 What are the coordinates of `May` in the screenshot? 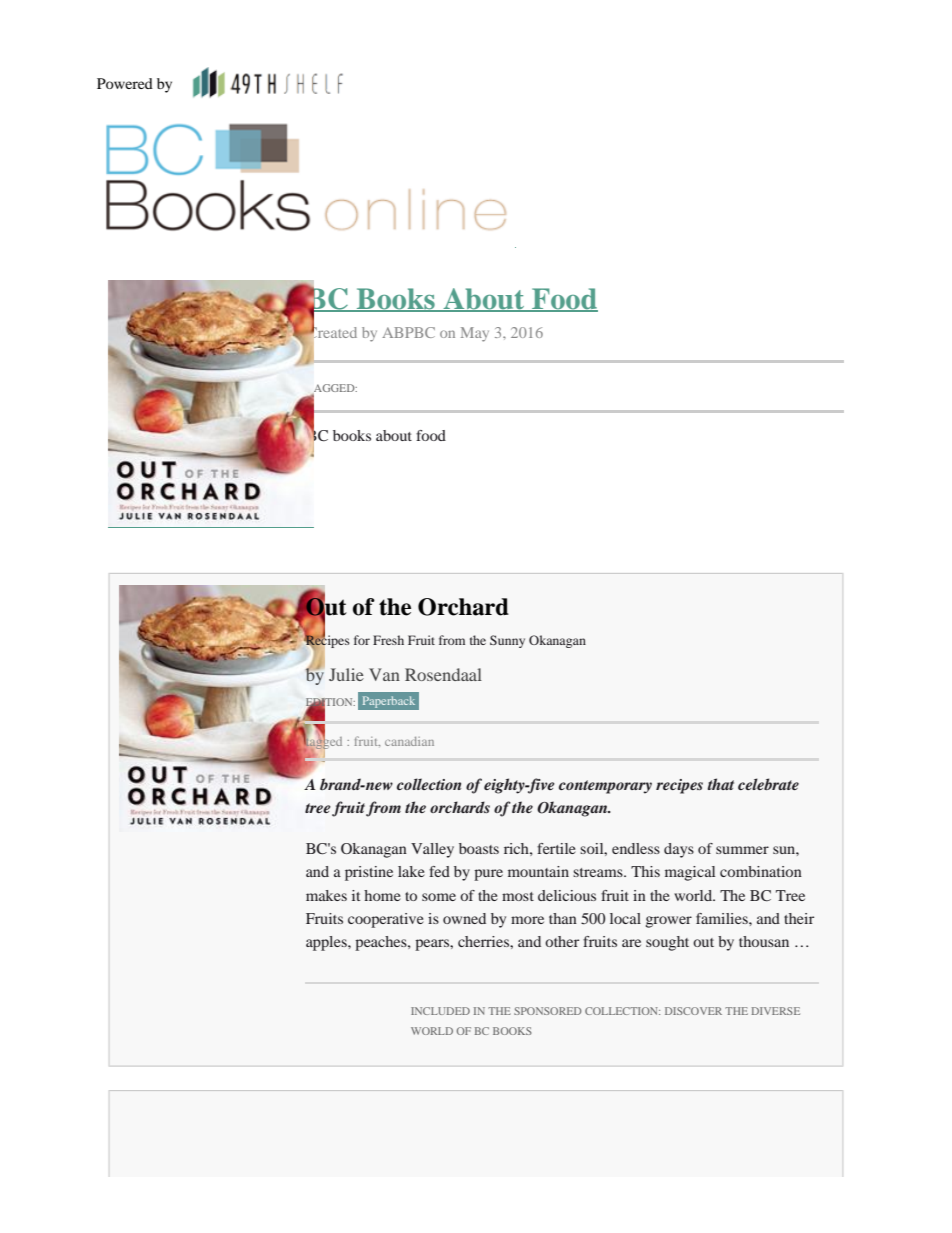 It's located at (475, 334).
